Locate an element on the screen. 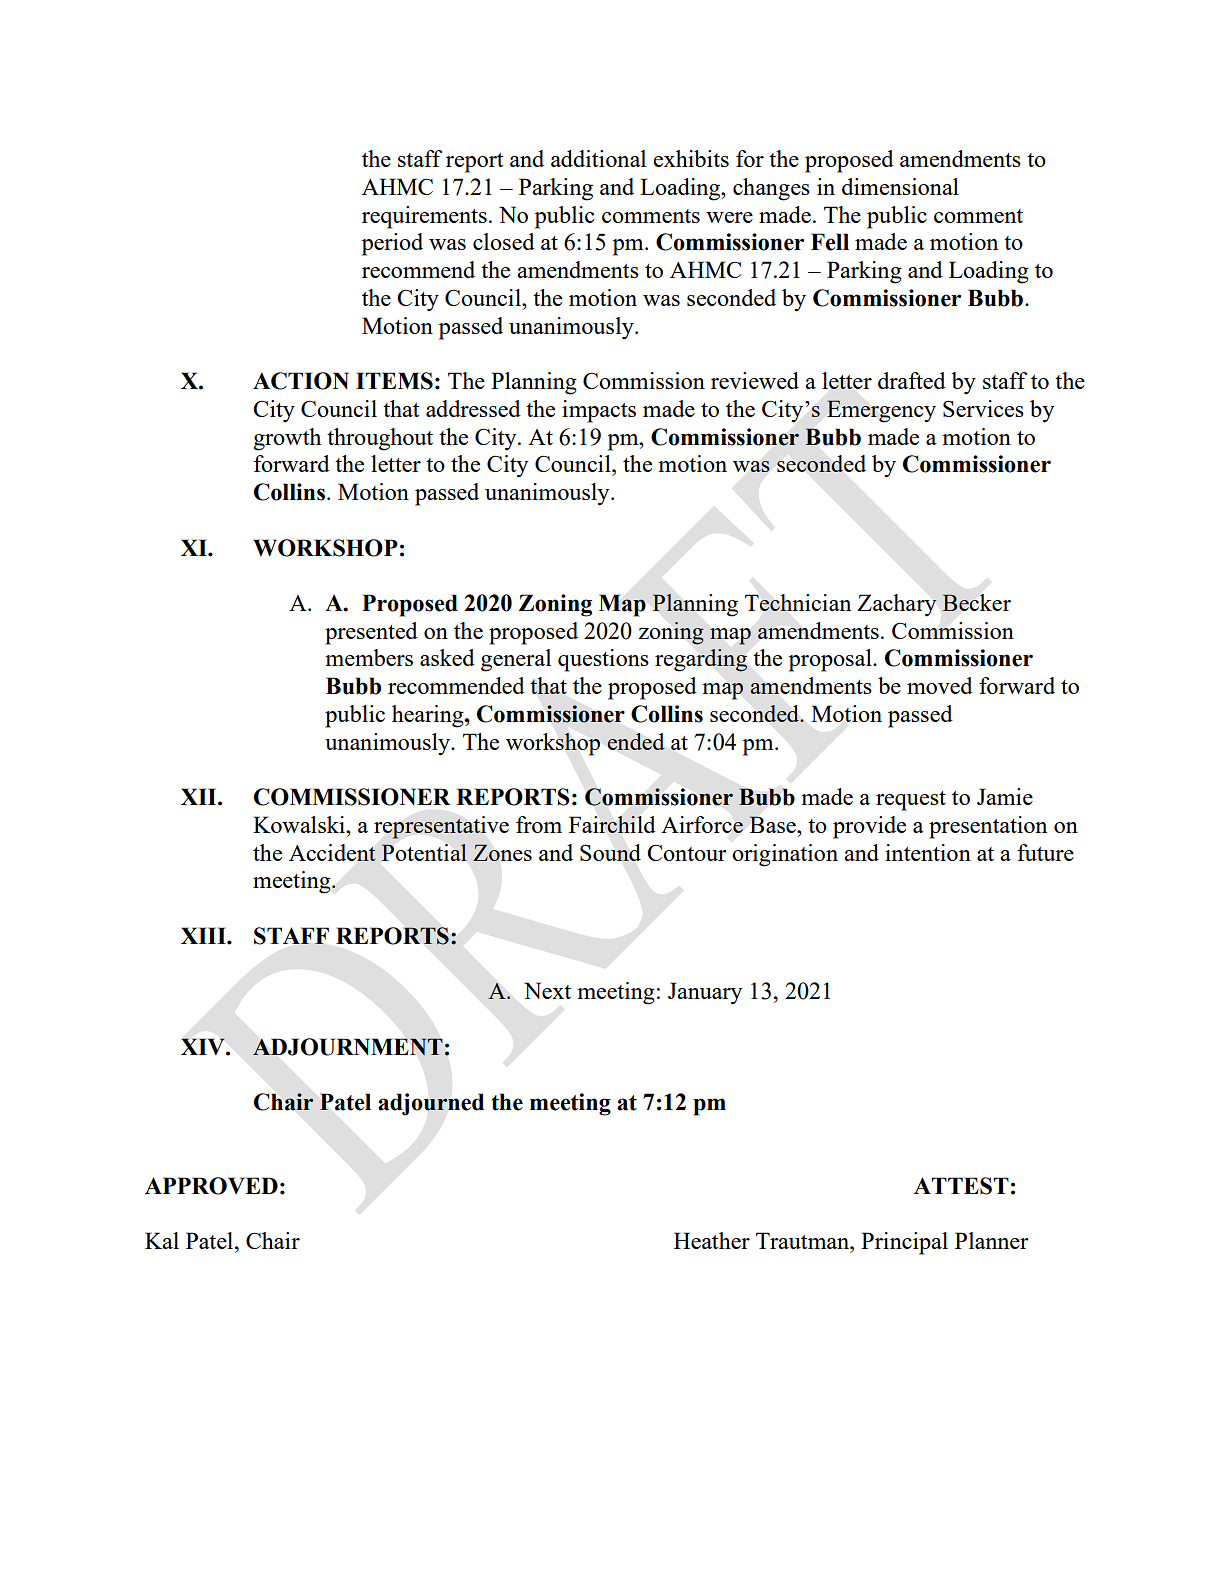 Image resolution: width=1230 pixels, height=1592 pixels. additional is located at coordinates (598, 158).
